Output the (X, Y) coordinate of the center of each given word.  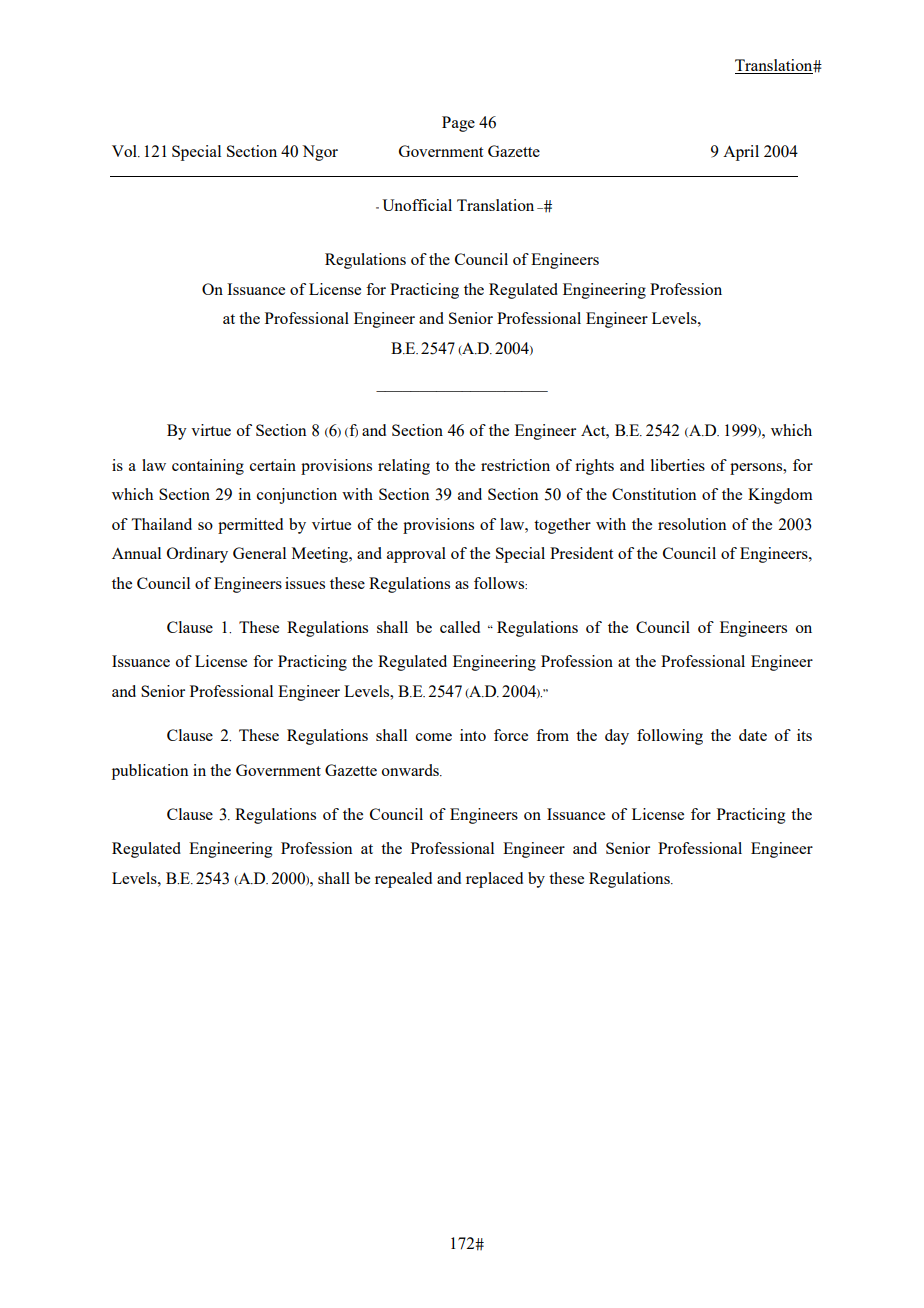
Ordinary (197, 555)
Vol (125, 151)
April (741, 153)
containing (208, 467)
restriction (515, 465)
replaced (494, 880)
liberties (678, 465)
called (460, 627)
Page (458, 124)
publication (150, 772)
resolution (692, 524)
